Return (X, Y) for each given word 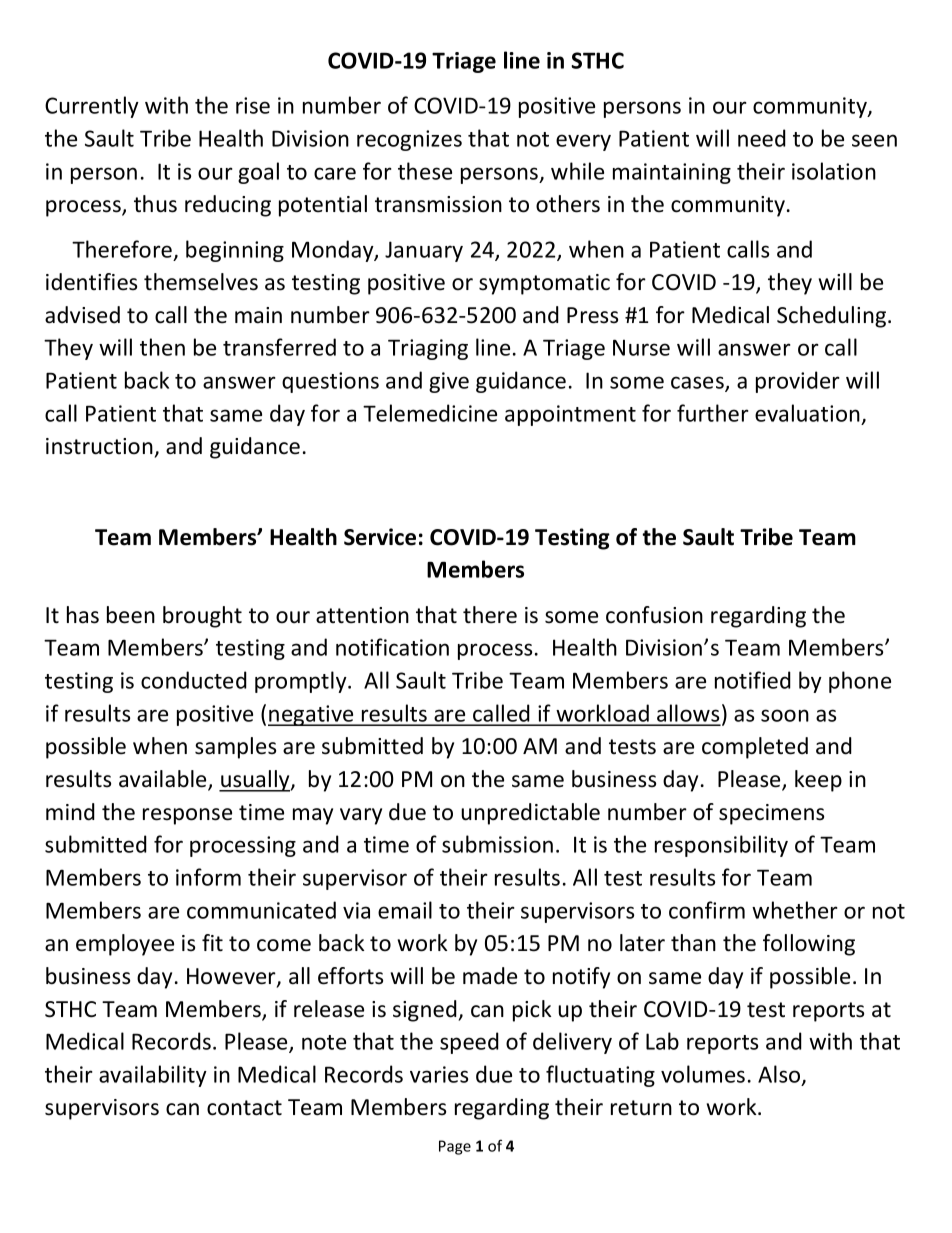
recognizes (409, 140)
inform (208, 877)
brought (202, 617)
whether (795, 910)
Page (455, 1147)
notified (753, 680)
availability (153, 1076)
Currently (92, 107)
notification (392, 647)
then (162, 347)
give (449, 382)
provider (798, 382)
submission (497, 844)
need (762, 138)
